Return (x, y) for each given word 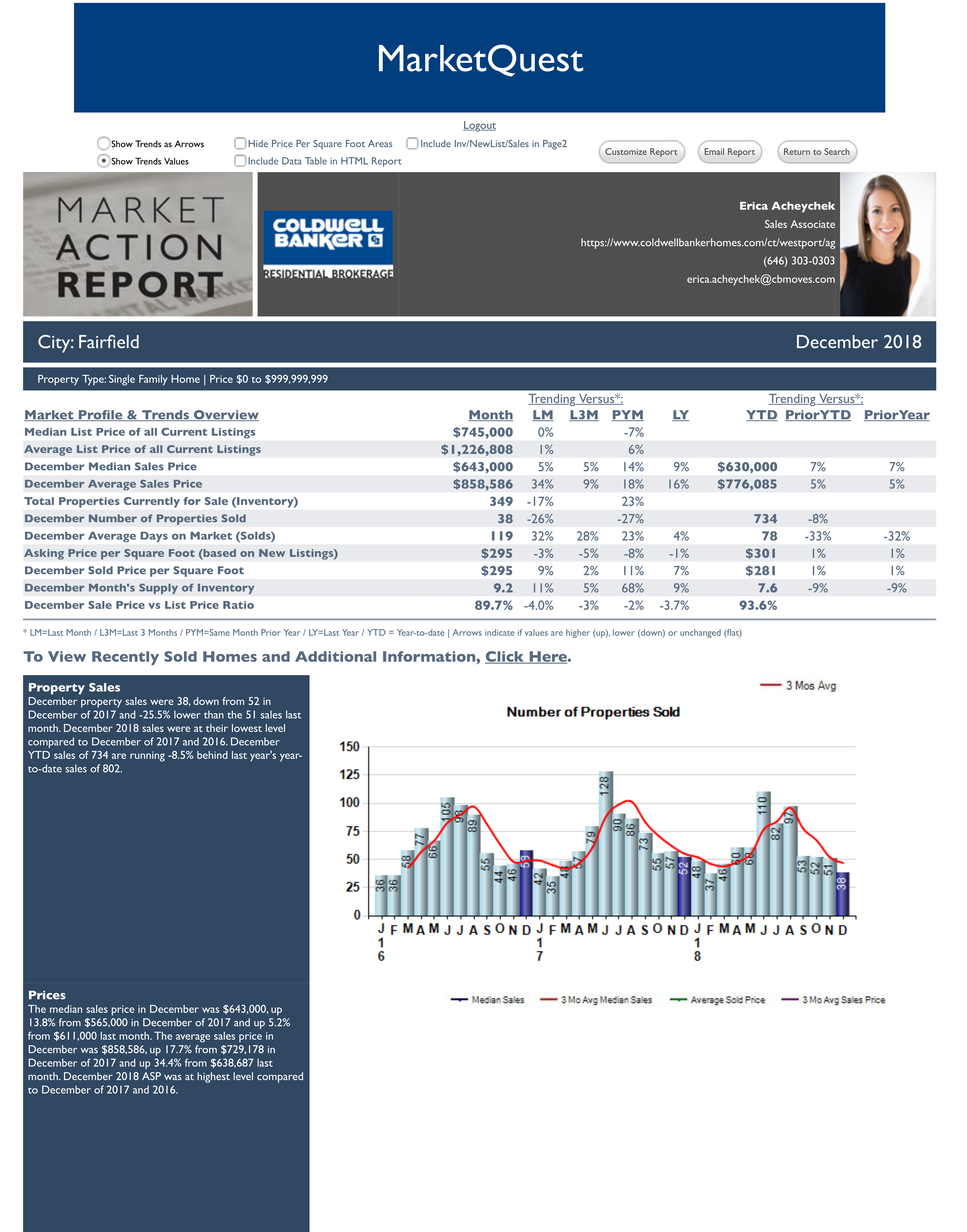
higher (578, 633)
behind (212, 755)
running (147, 756)
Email (714, 151)
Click (505, 657)
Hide (258, 143)
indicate (499, 632)
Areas (380, 143)
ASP (151, 1076)
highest (213, 1077)
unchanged (700, 633)
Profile (100, 415)
